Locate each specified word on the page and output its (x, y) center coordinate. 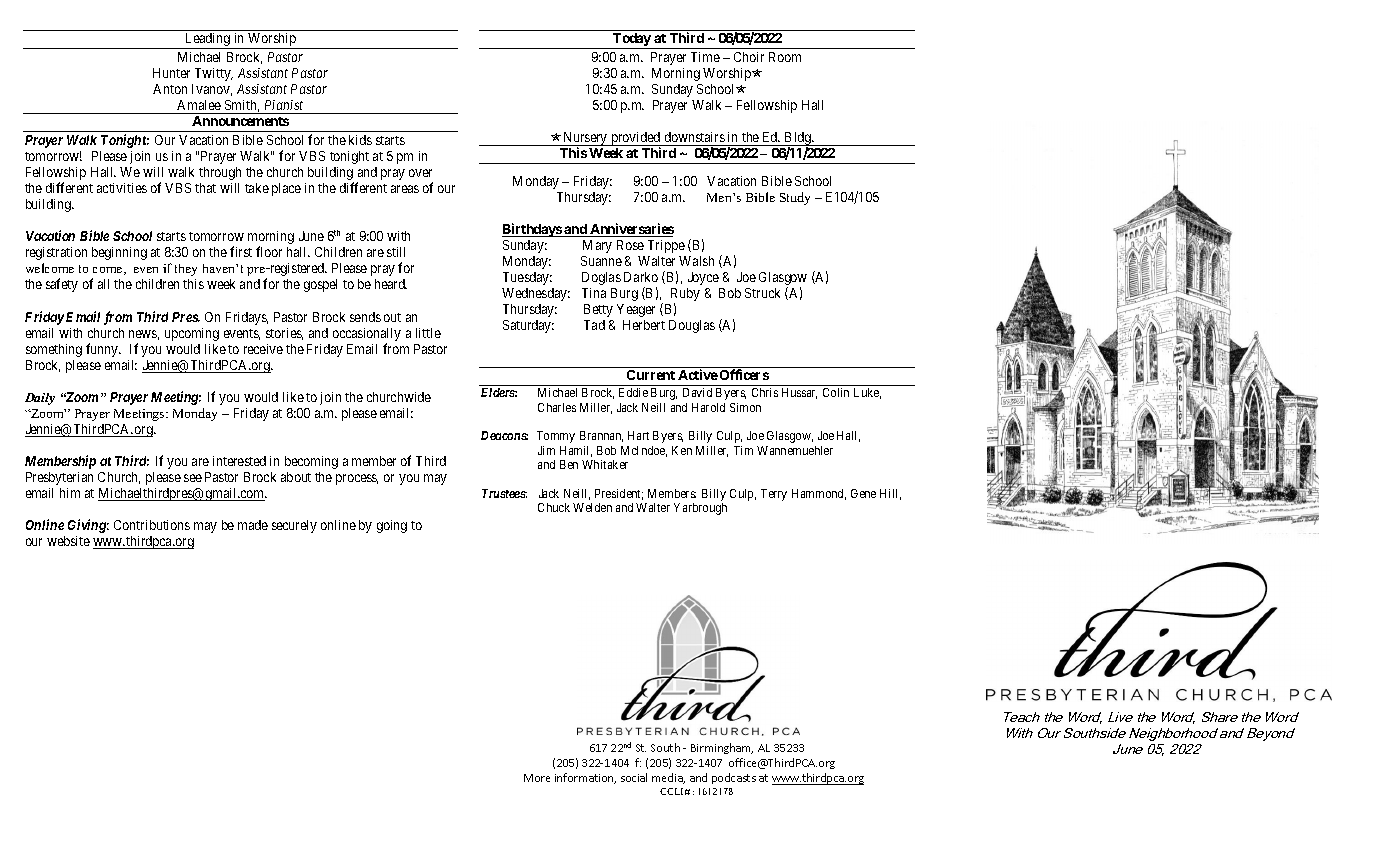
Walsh (696, 261)
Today (632, 41)
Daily (40, 399)
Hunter (171, 73)
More (537, 778)
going (392, 526)
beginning (119, 253)
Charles (557, 407)
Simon (745, 407)
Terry (774, 495)
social (634, 777)
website (68, 541)
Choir (749, 57)
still (396, 252)
